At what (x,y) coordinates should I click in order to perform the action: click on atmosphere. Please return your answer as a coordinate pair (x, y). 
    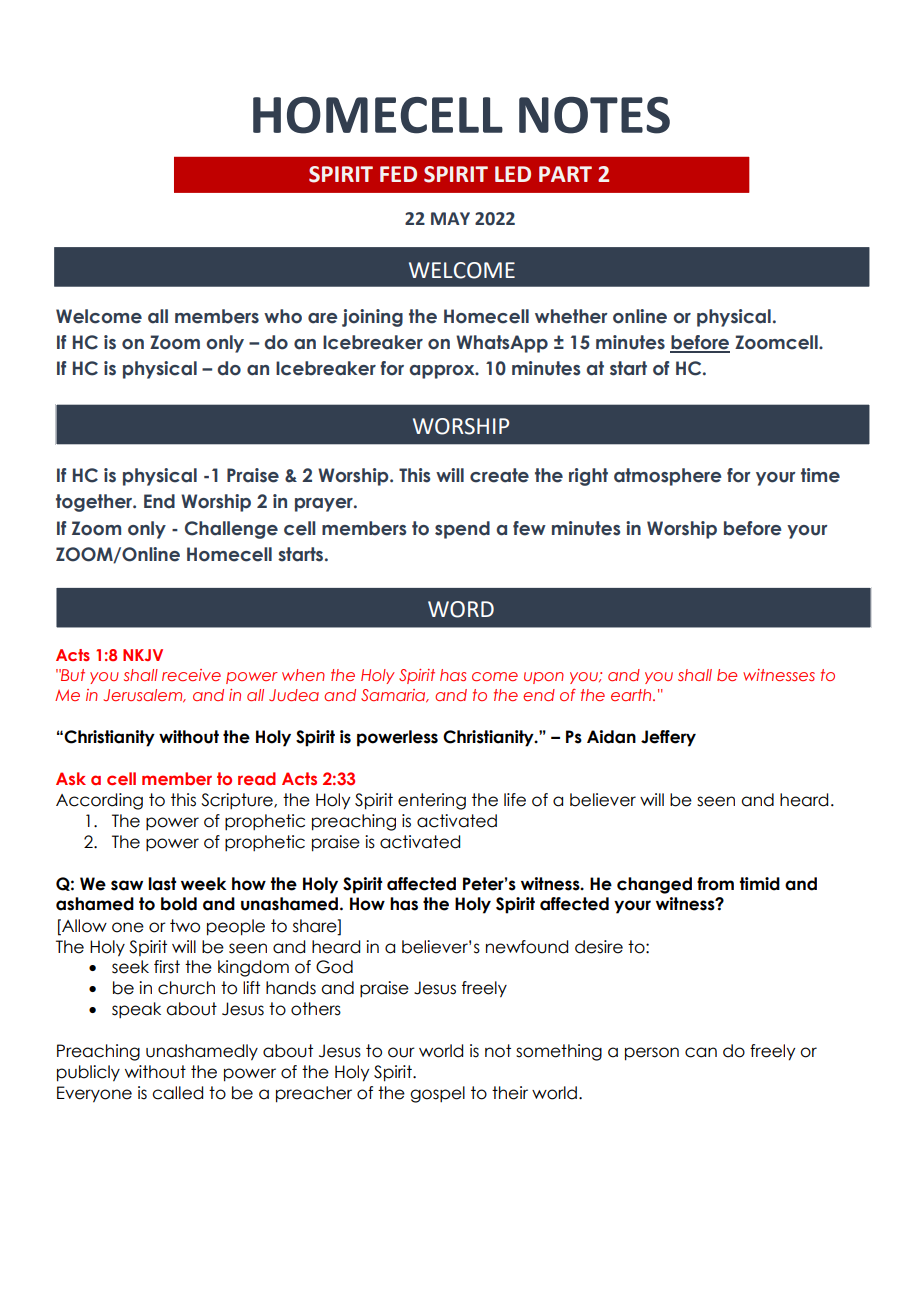
    Looking at the image, I should click on (668, 477).
